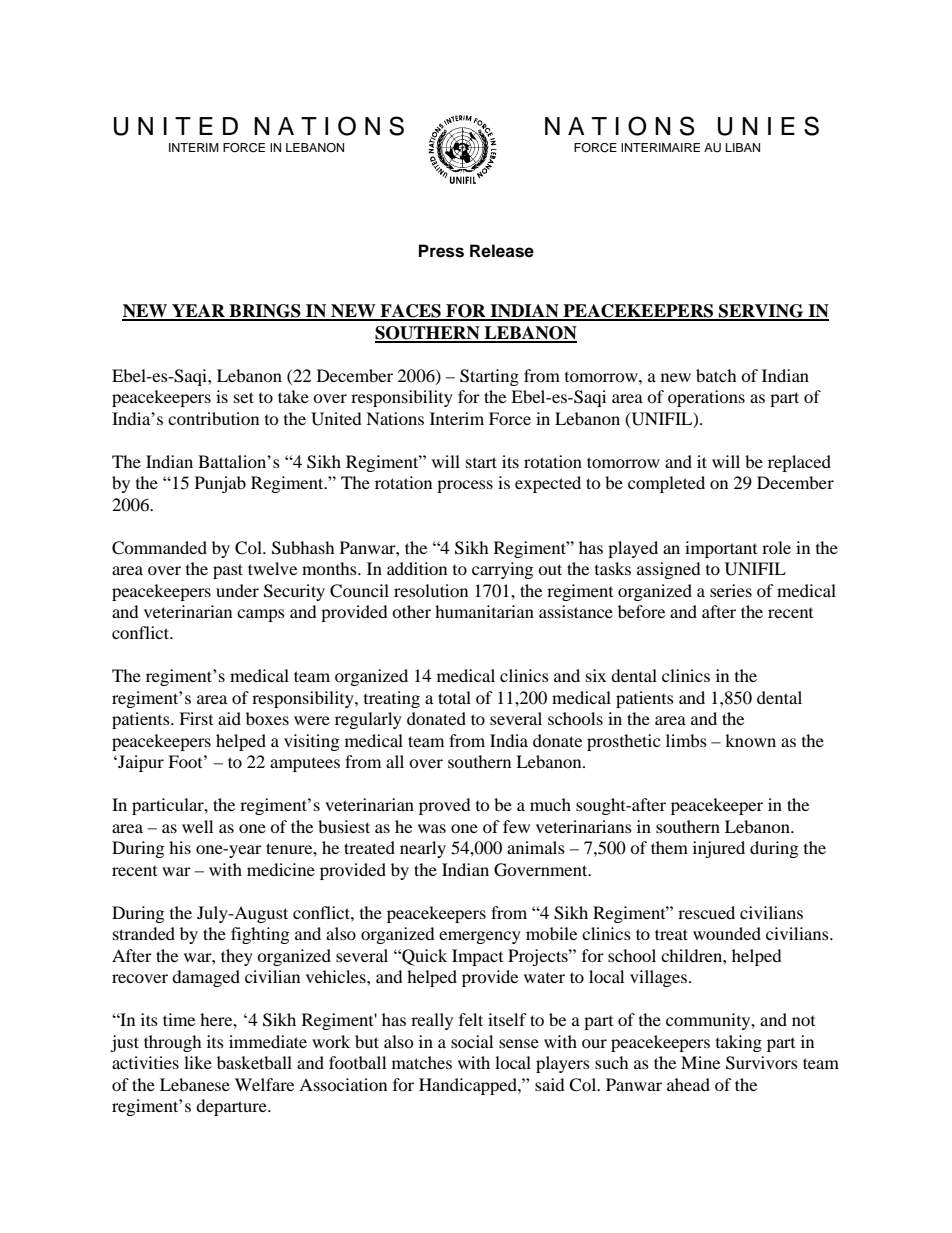 Image resolution: width=952 pixels, height=1233 pixels. I want to click on SERVING, so click(761, 312).
